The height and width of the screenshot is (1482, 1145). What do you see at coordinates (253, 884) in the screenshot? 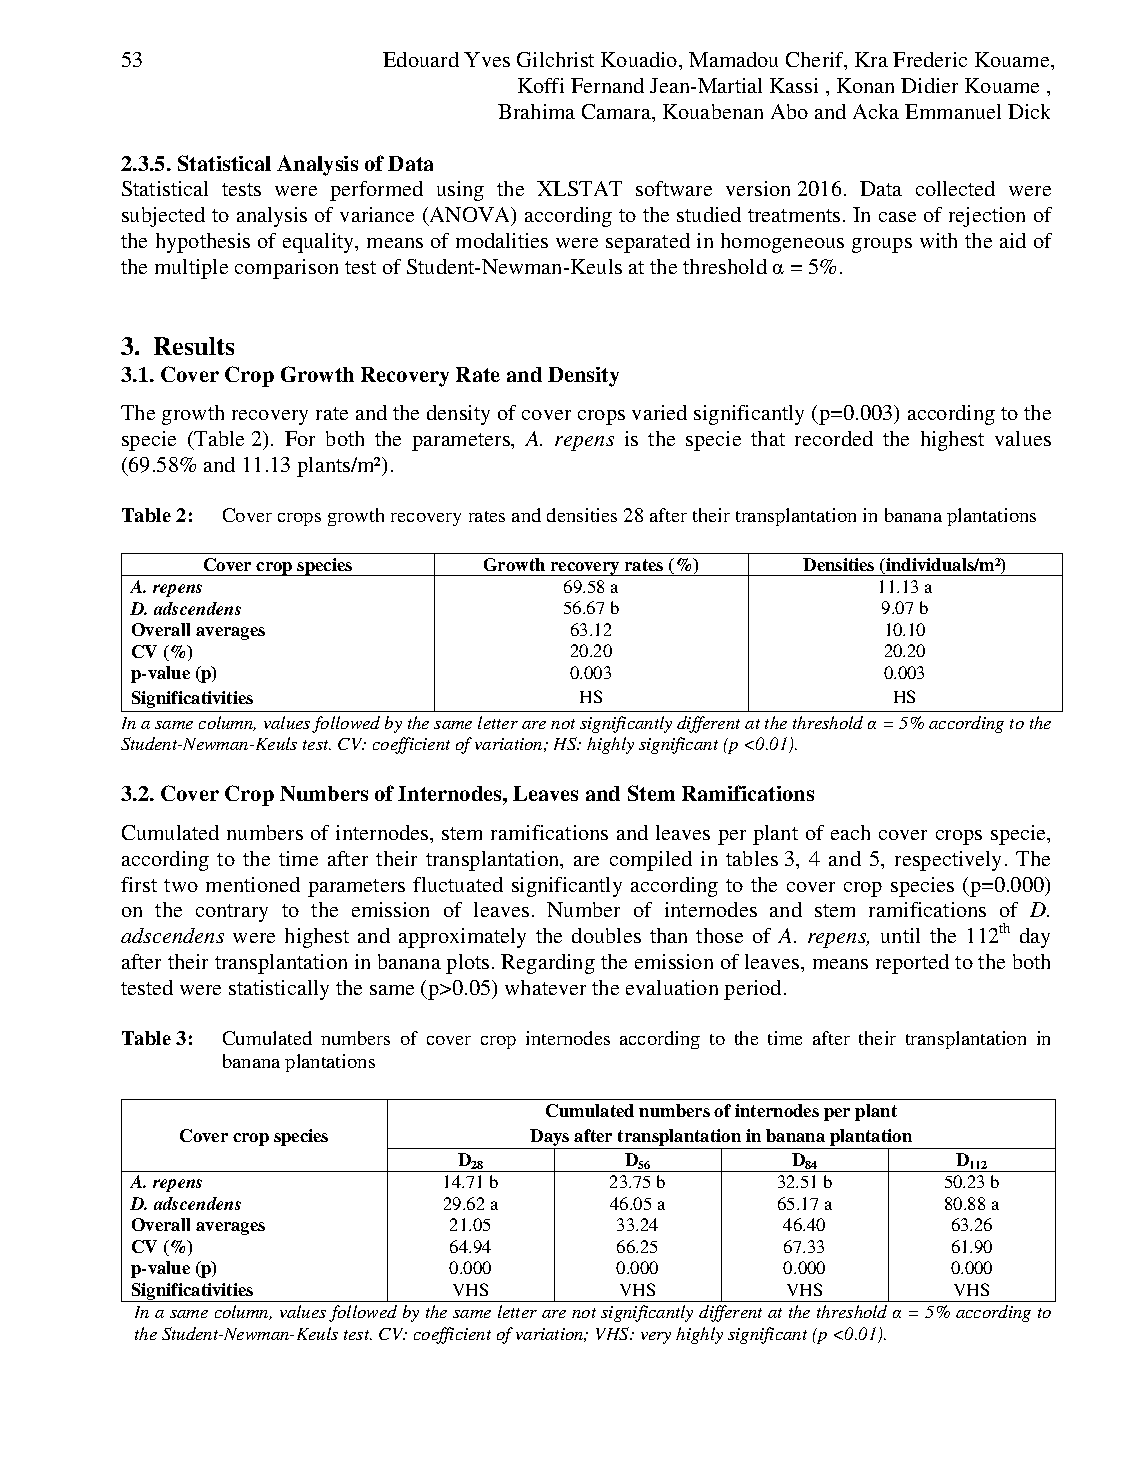
I see `mentioned` at bounding box center [253, 884].
